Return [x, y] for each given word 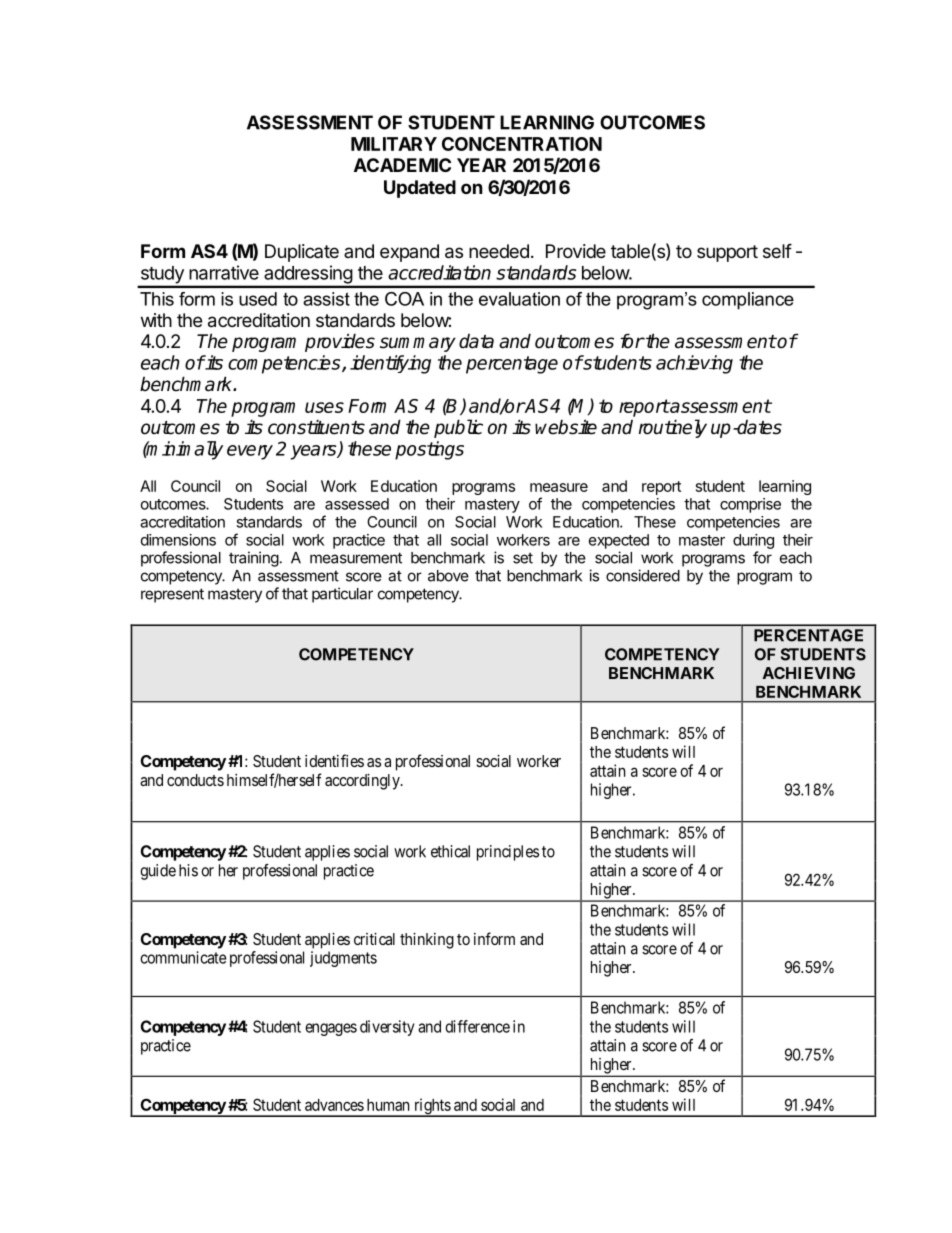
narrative [224, 272]
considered [643, 575]
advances [334, 1105]
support [727, 253]
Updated [420, 189]
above [448, 576]
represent [172, 595]
